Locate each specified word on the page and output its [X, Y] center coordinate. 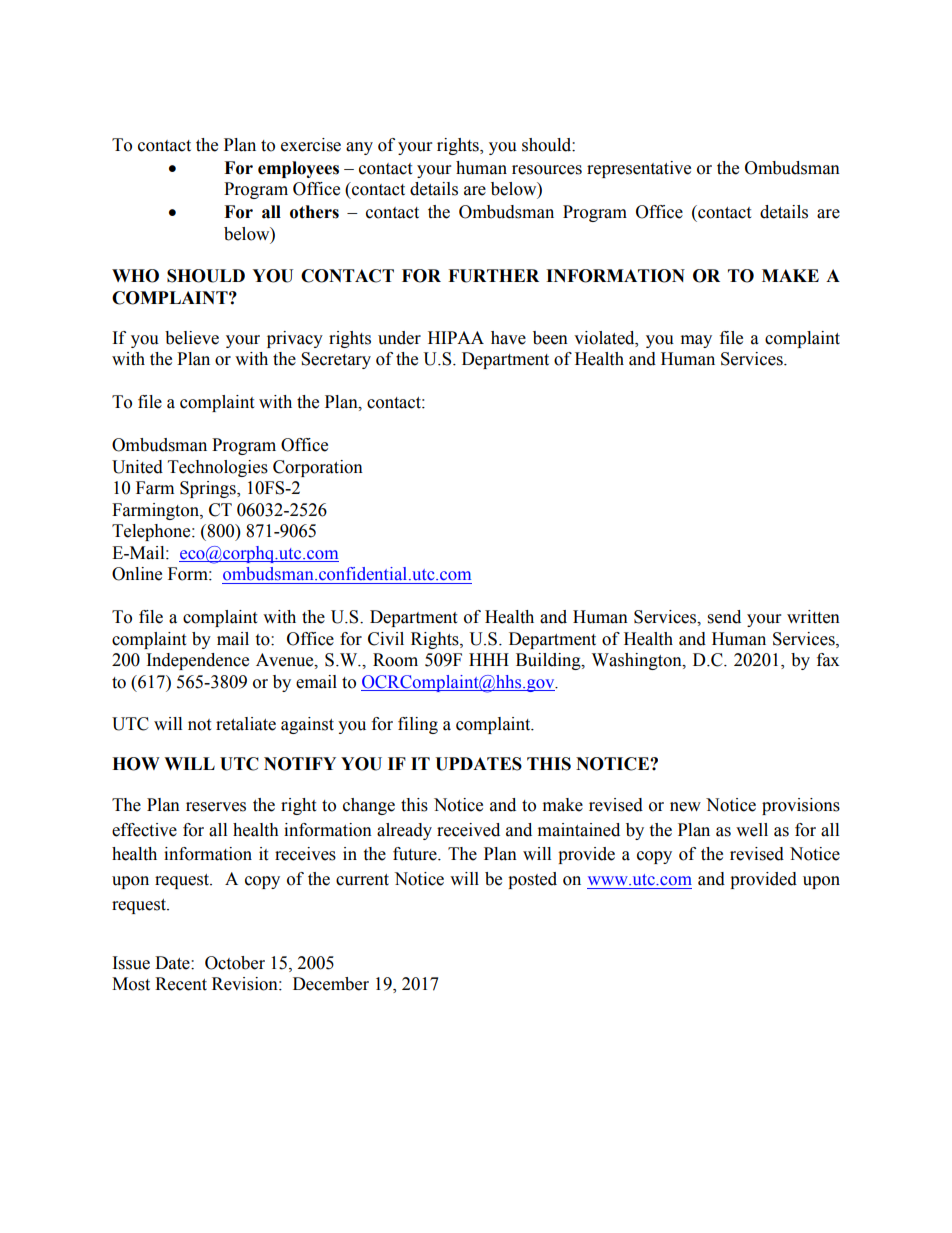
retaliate [246, 724]
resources [547, 170]
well [752, 830]
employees [298, 169]
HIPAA [456, 337]
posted [532, 880]
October [235, 963]
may [696, 341]
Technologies [218, 468]
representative [639, 169]
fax [828, 660]
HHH [489, 659]
